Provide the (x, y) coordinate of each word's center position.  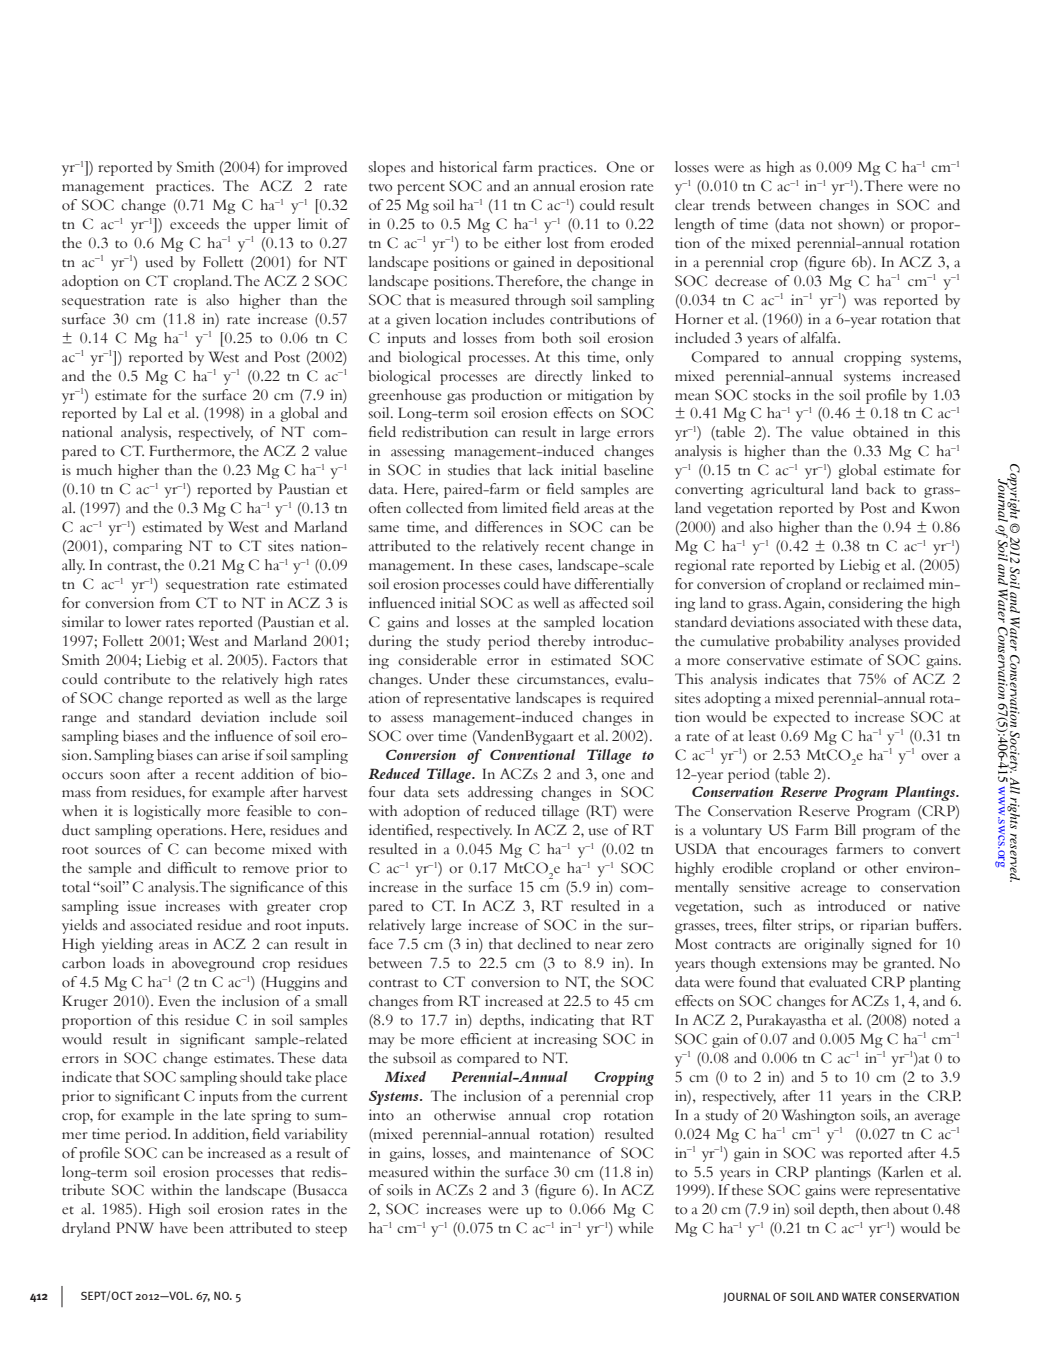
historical (468, 167)
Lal (152, 412)
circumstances (562, 679)
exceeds (194, 224)
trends (731, 205)
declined (544, 944)
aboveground (213, 964)
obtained (880, 432)
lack (541, 470)
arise (236, 755)
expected (801, 718)
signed (892, 945)
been (208, 1228)
